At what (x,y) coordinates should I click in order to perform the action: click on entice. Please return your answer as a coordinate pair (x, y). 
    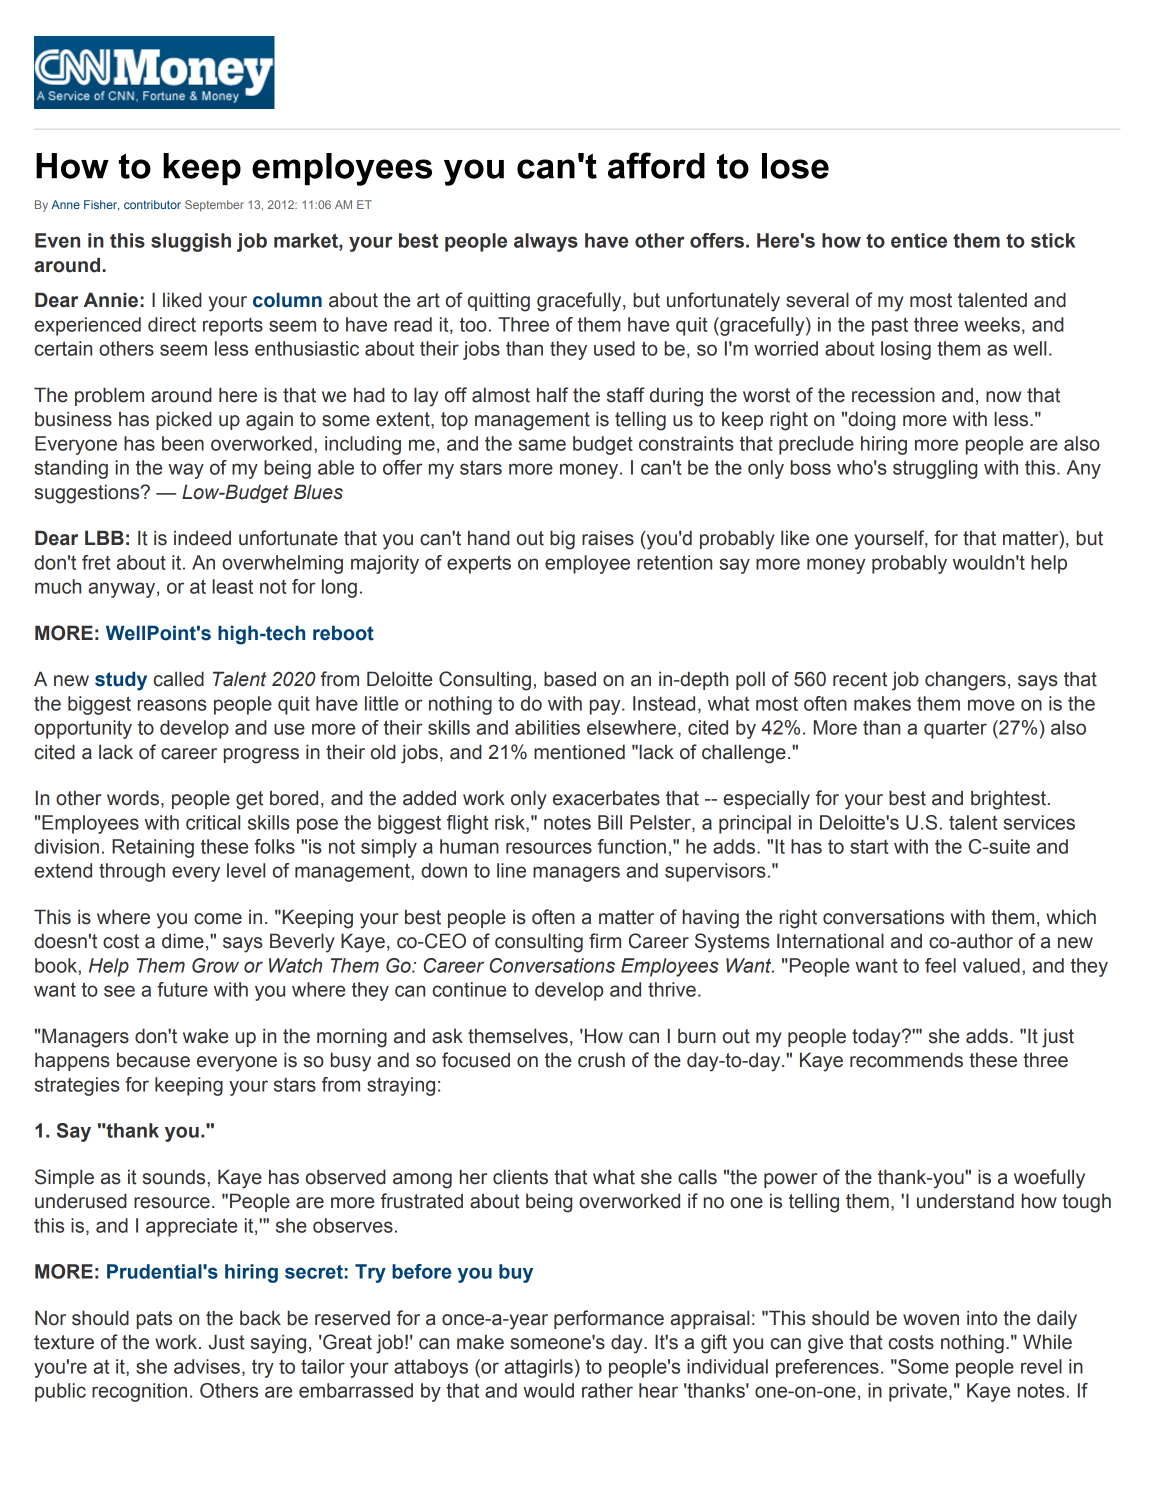
    Looking at the image, I should click on (919, 240).
